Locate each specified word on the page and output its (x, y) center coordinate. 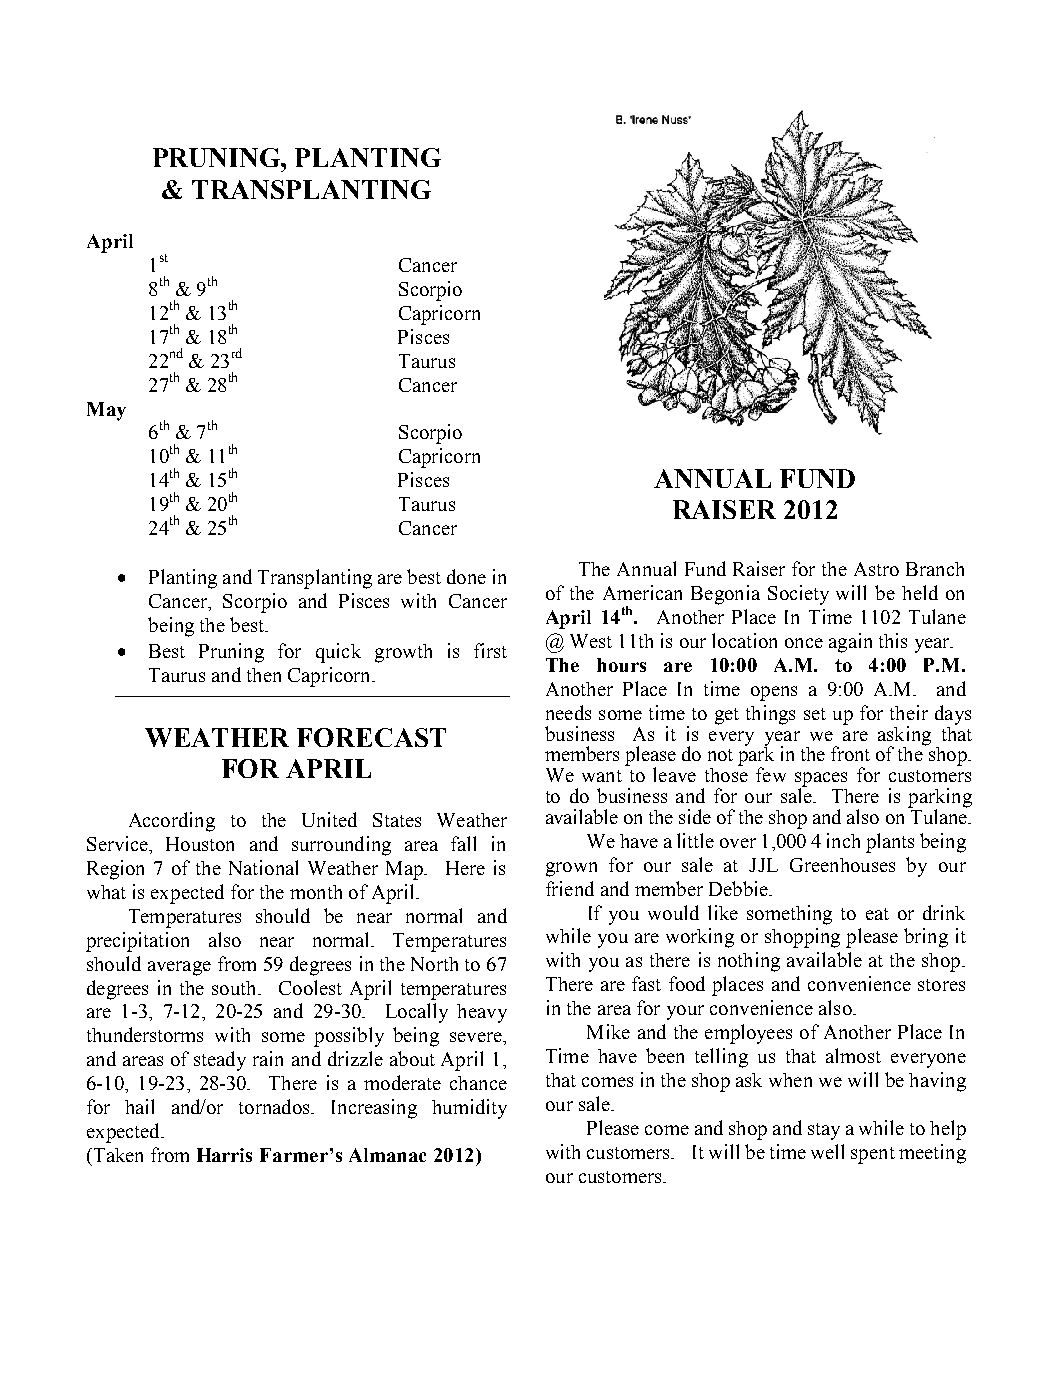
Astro (876, 569)
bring (926, 938)
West (591, 641)
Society (798, 595)
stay (824, 1131)
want (602, 776)
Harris (224, 1155)
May (106, 411)
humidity (469, 1109)
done (466, 576)
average (179, 968)
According (172, 822)
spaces (821, 780)
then (264, 675)
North (434, 964)
